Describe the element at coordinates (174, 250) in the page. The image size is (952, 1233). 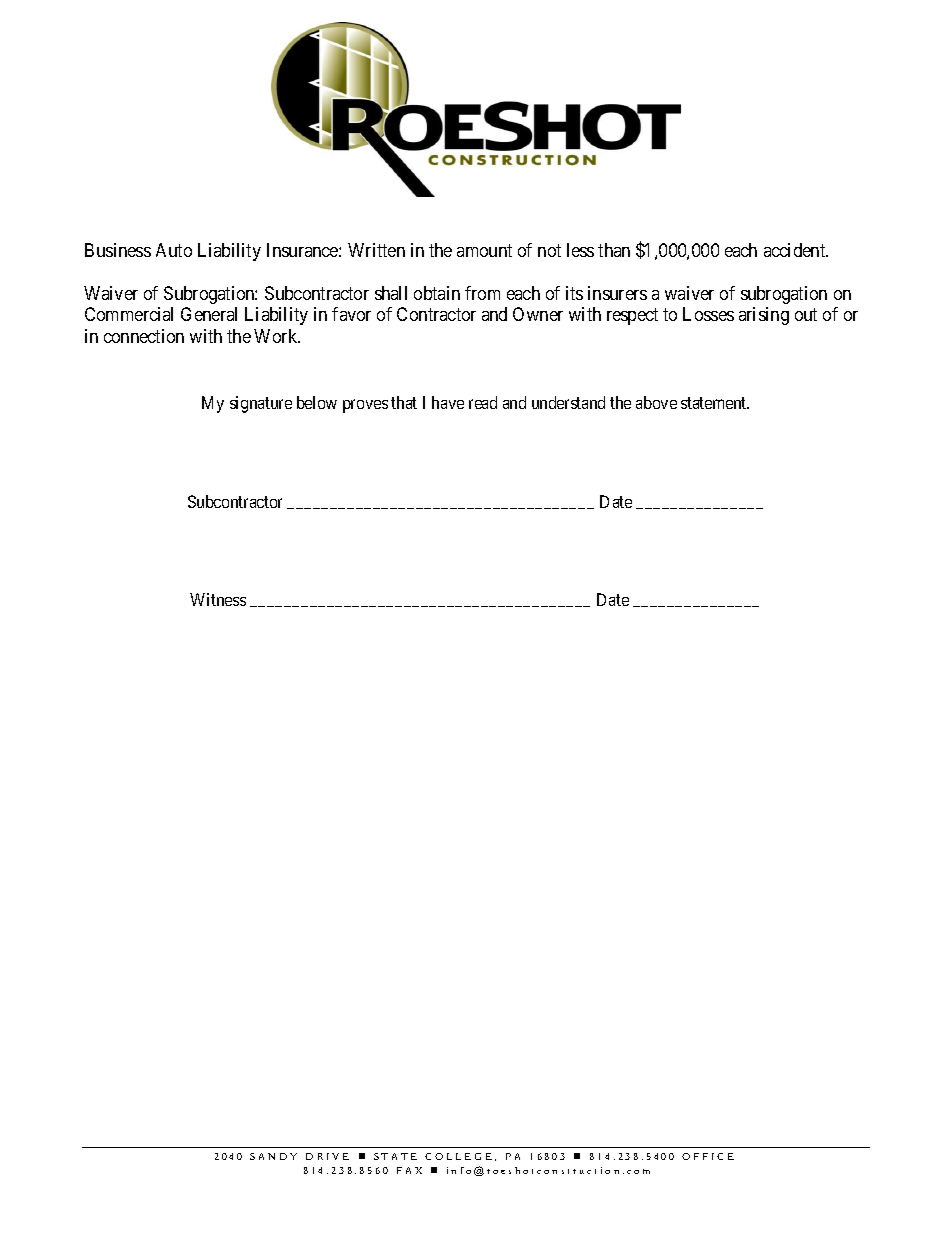
I see `Auto` at that location.
